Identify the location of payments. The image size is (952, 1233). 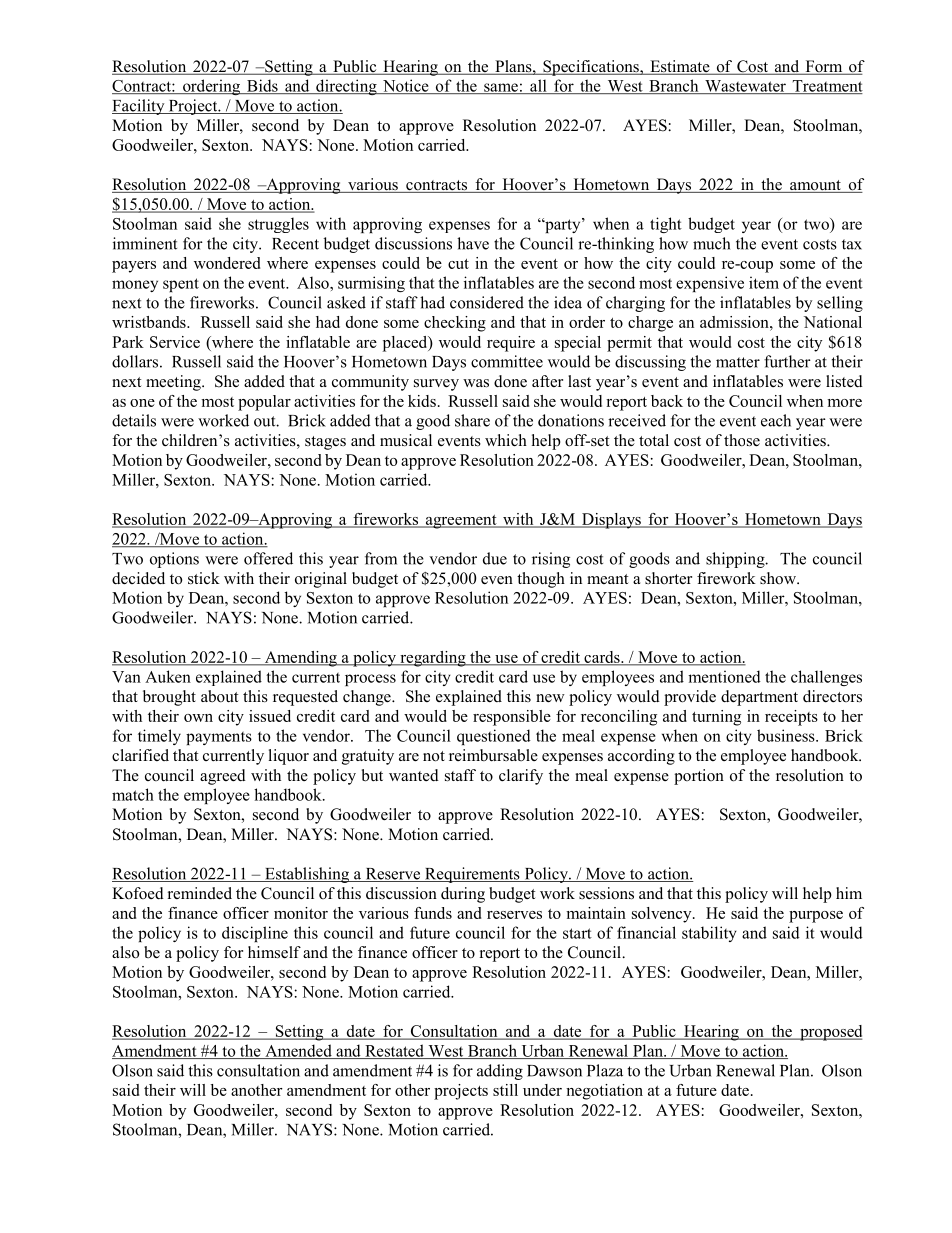
(219, 738).
